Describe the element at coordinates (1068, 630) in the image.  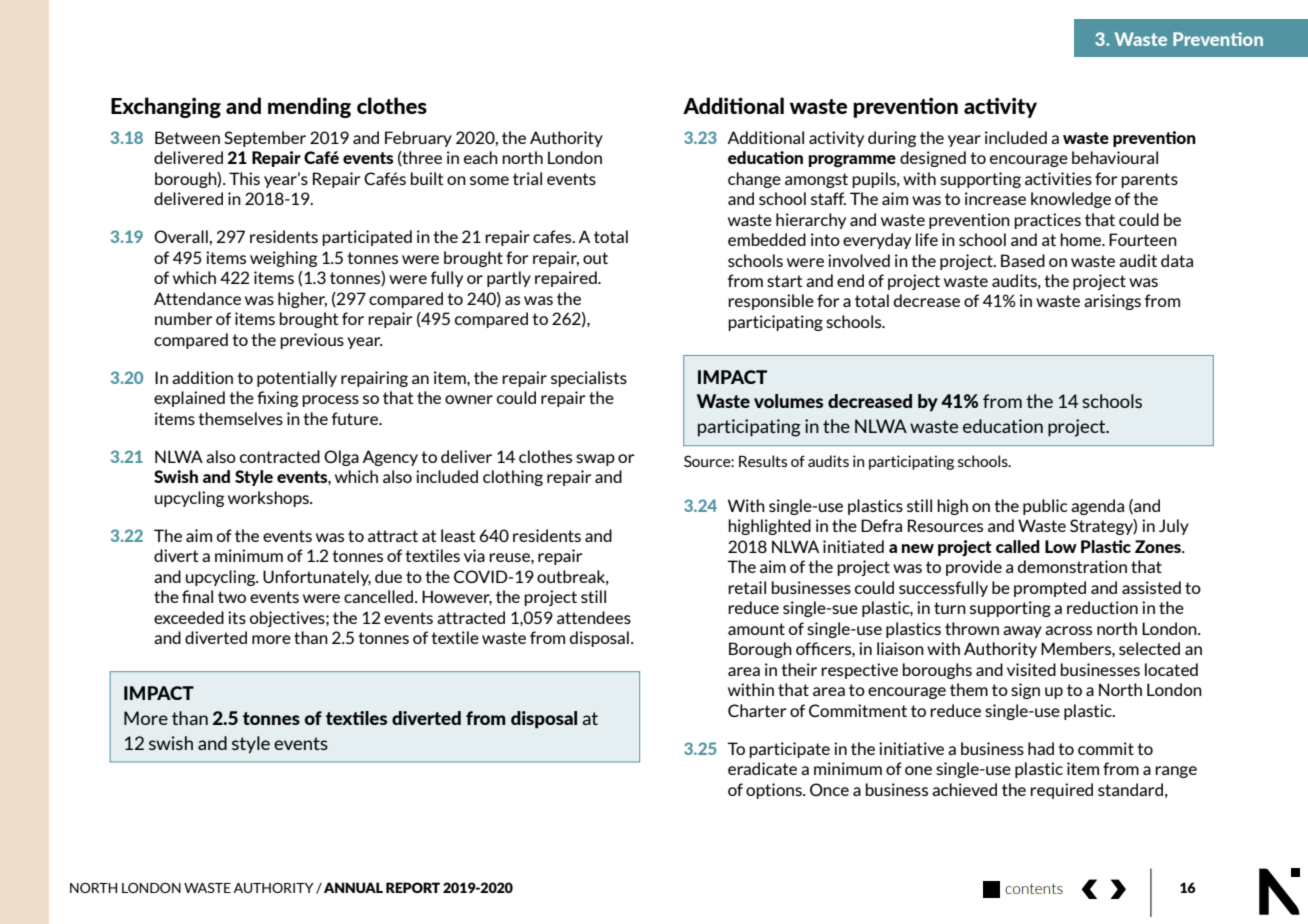
I see `across` at that location.
